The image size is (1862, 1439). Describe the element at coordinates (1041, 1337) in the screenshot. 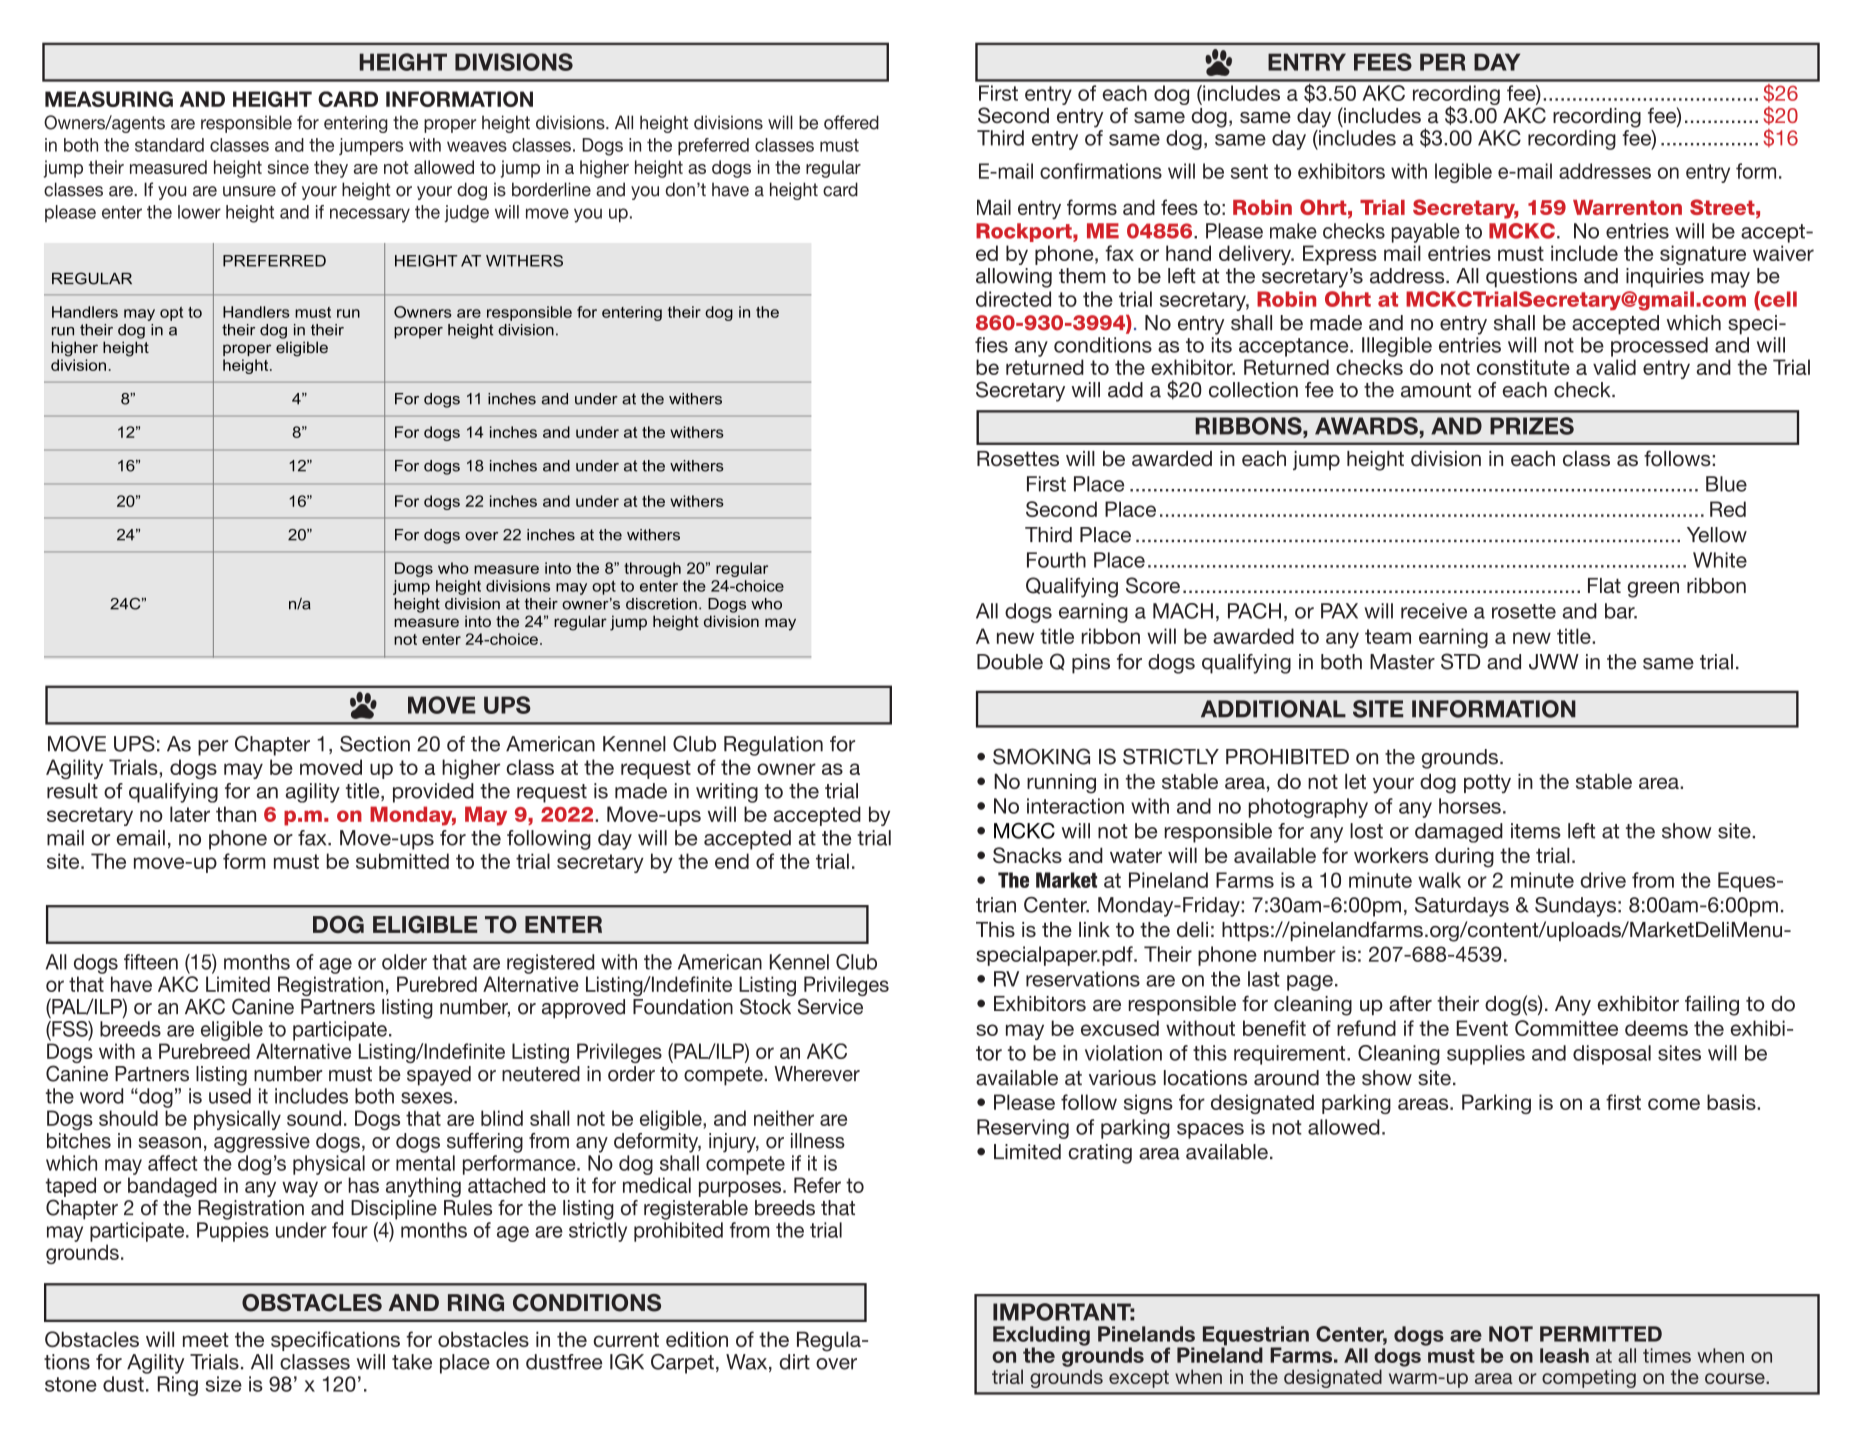

I see `Excluding` at that location.
